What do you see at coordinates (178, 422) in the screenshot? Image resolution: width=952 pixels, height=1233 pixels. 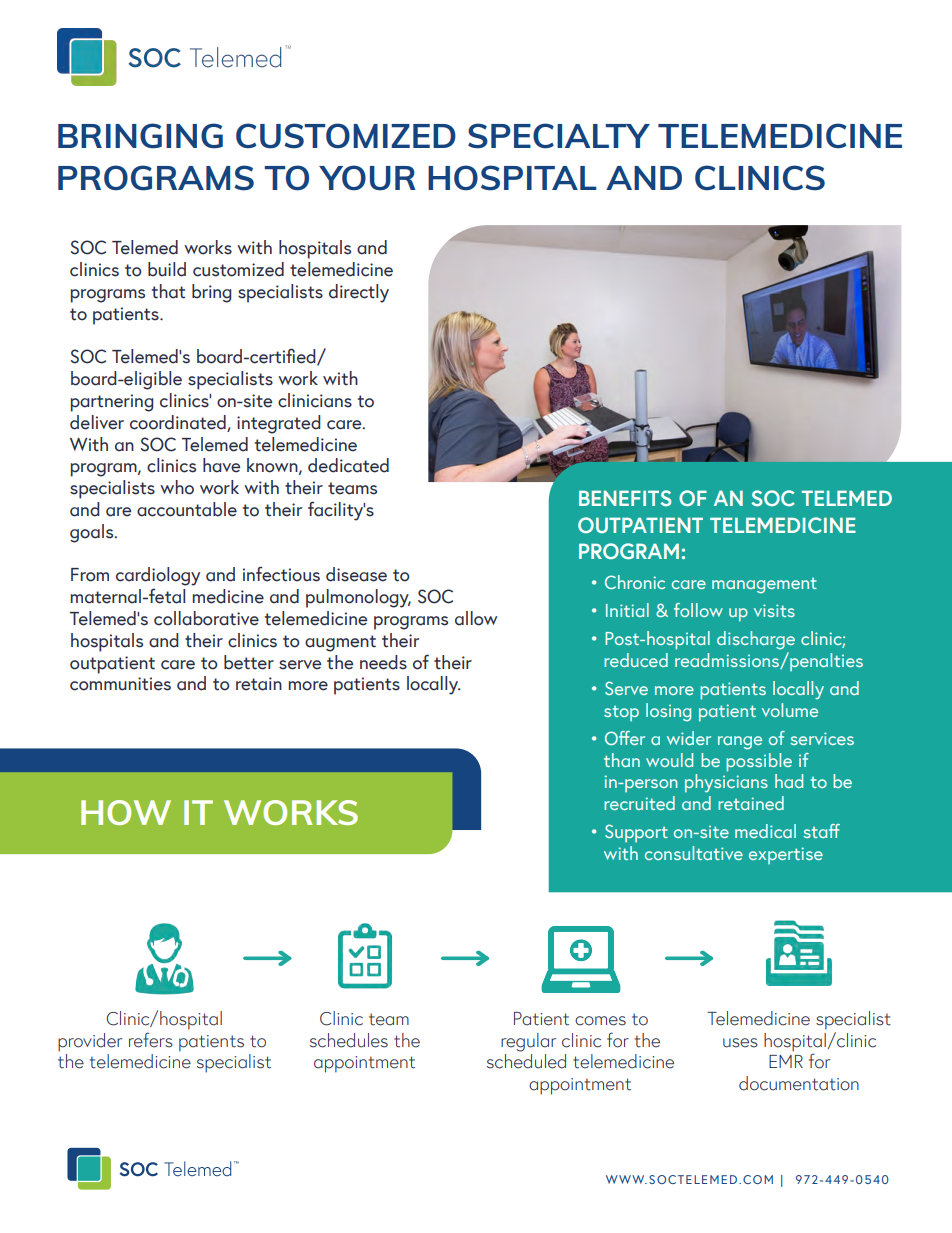 I see `coordinated` at bounding box center [178, 422].
